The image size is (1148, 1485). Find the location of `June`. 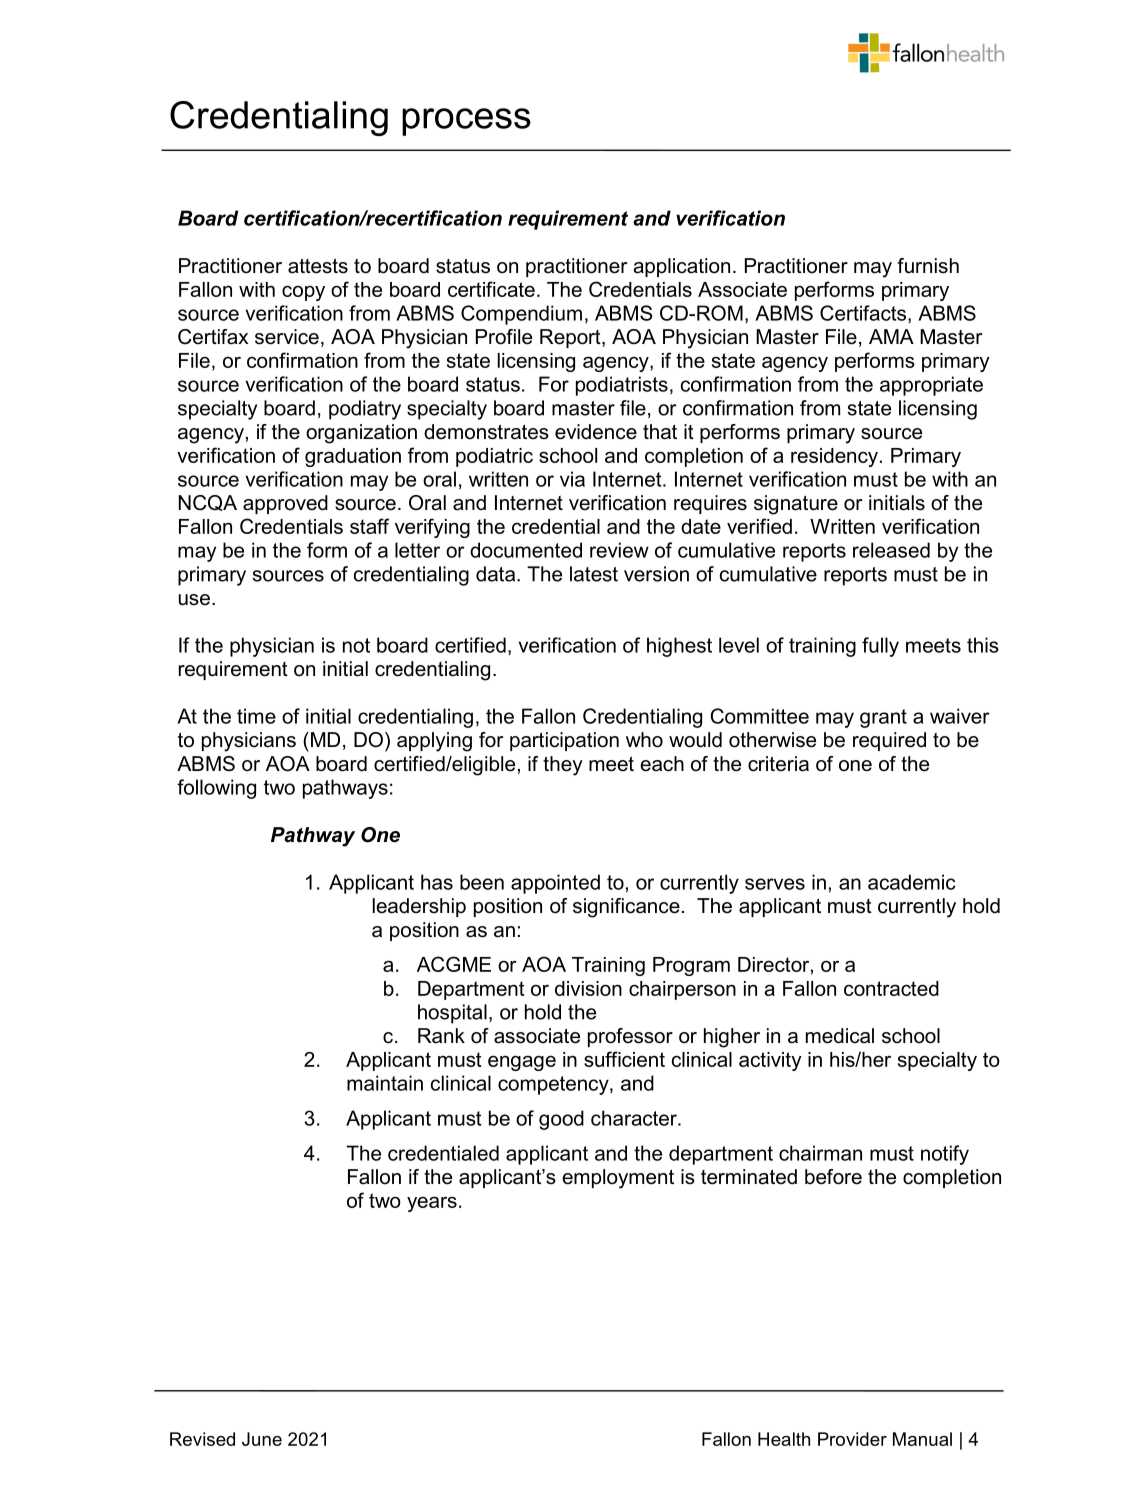

June is located at coordinates (262, 1439).
